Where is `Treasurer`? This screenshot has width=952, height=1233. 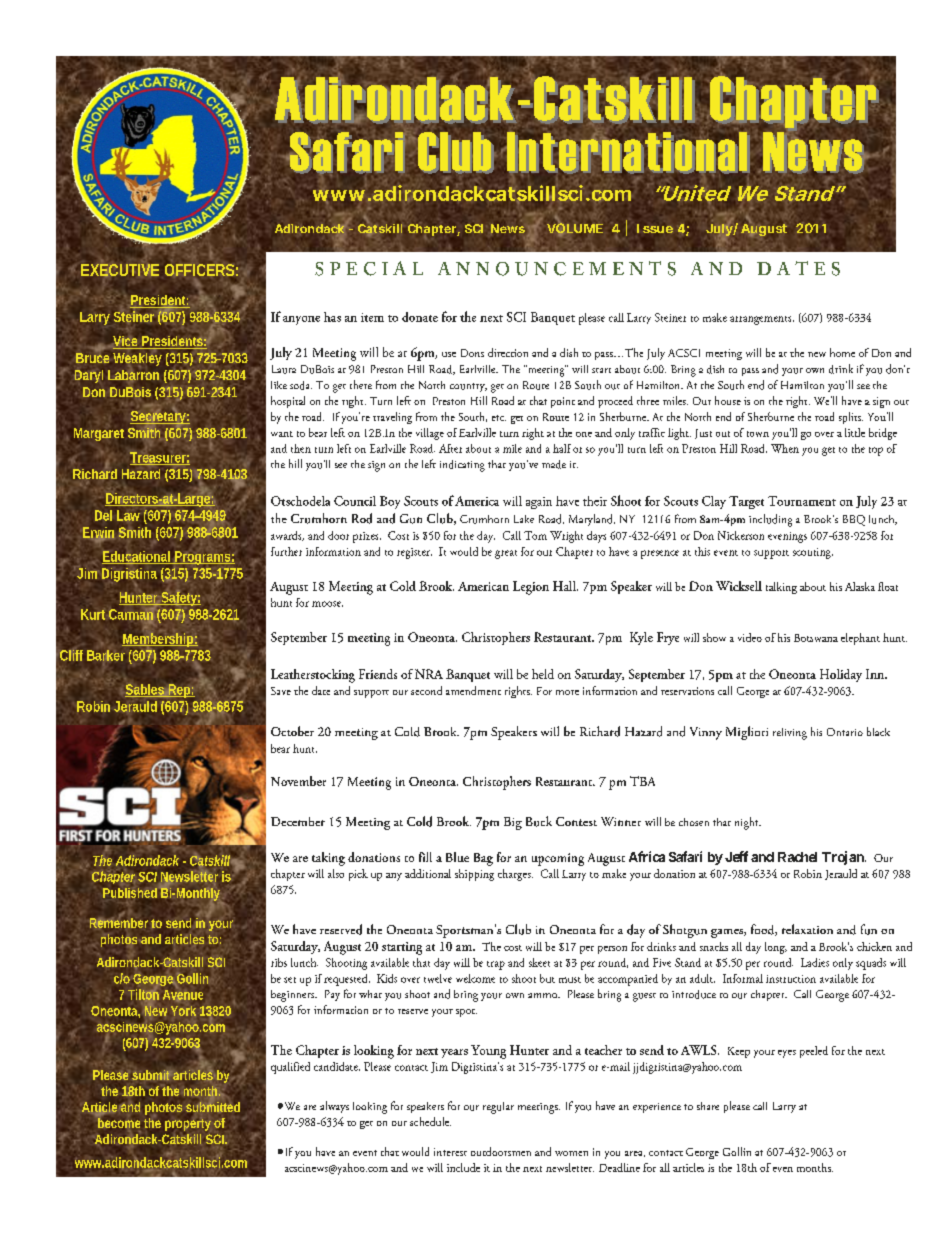
Treasurer is located at coordinates (160, 458).
